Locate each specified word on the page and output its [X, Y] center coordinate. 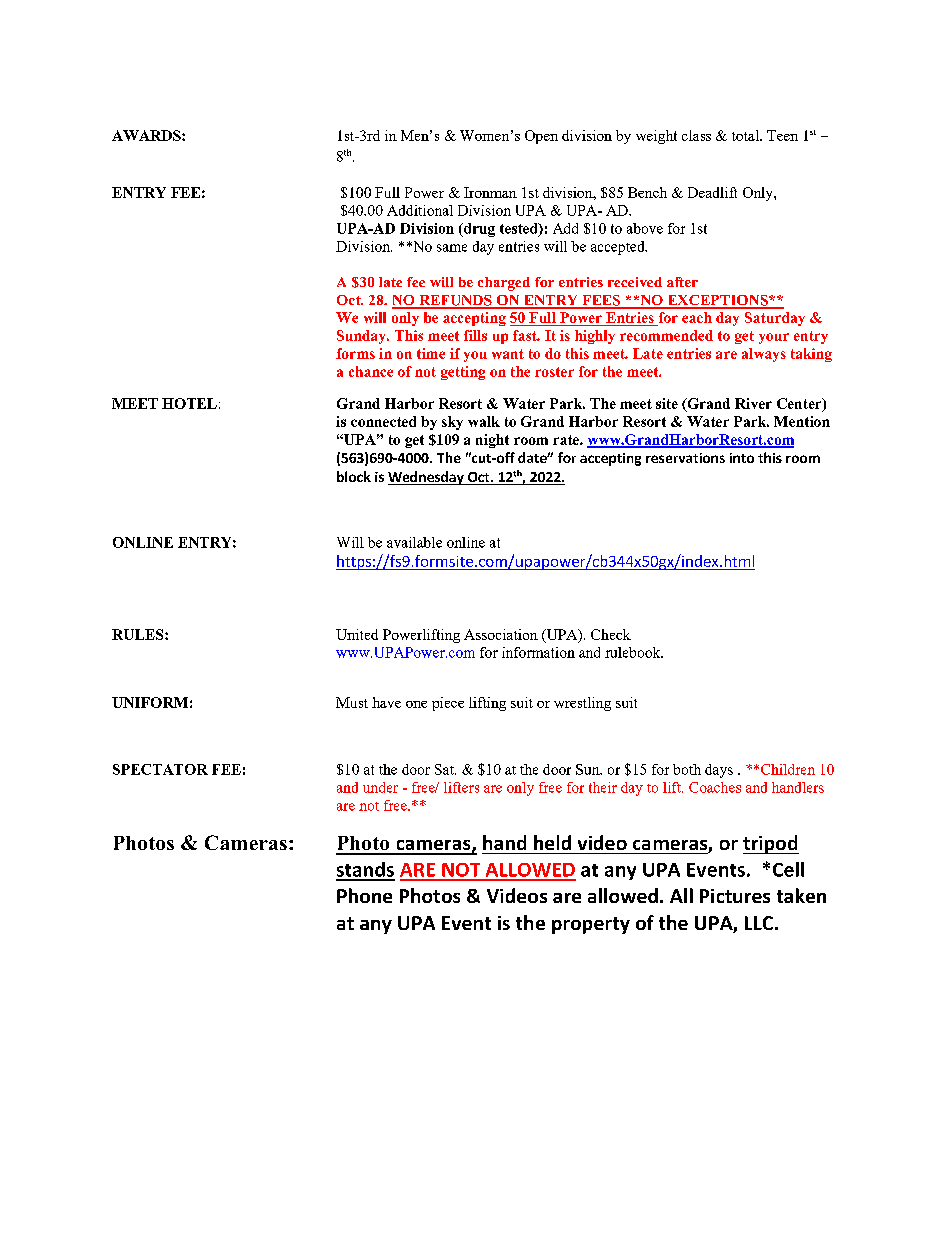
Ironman [490, 192]
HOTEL [189, 403]
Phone [364, 895]
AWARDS [147, 135]
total [746, 135]
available [414, 542]
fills [475, 335]
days [719, 771]
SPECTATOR [160, 769]
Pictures [735, 896]
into [742, 458]
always [764, 355]
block [354, 476]
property [591, 925]
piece [448, 704]
